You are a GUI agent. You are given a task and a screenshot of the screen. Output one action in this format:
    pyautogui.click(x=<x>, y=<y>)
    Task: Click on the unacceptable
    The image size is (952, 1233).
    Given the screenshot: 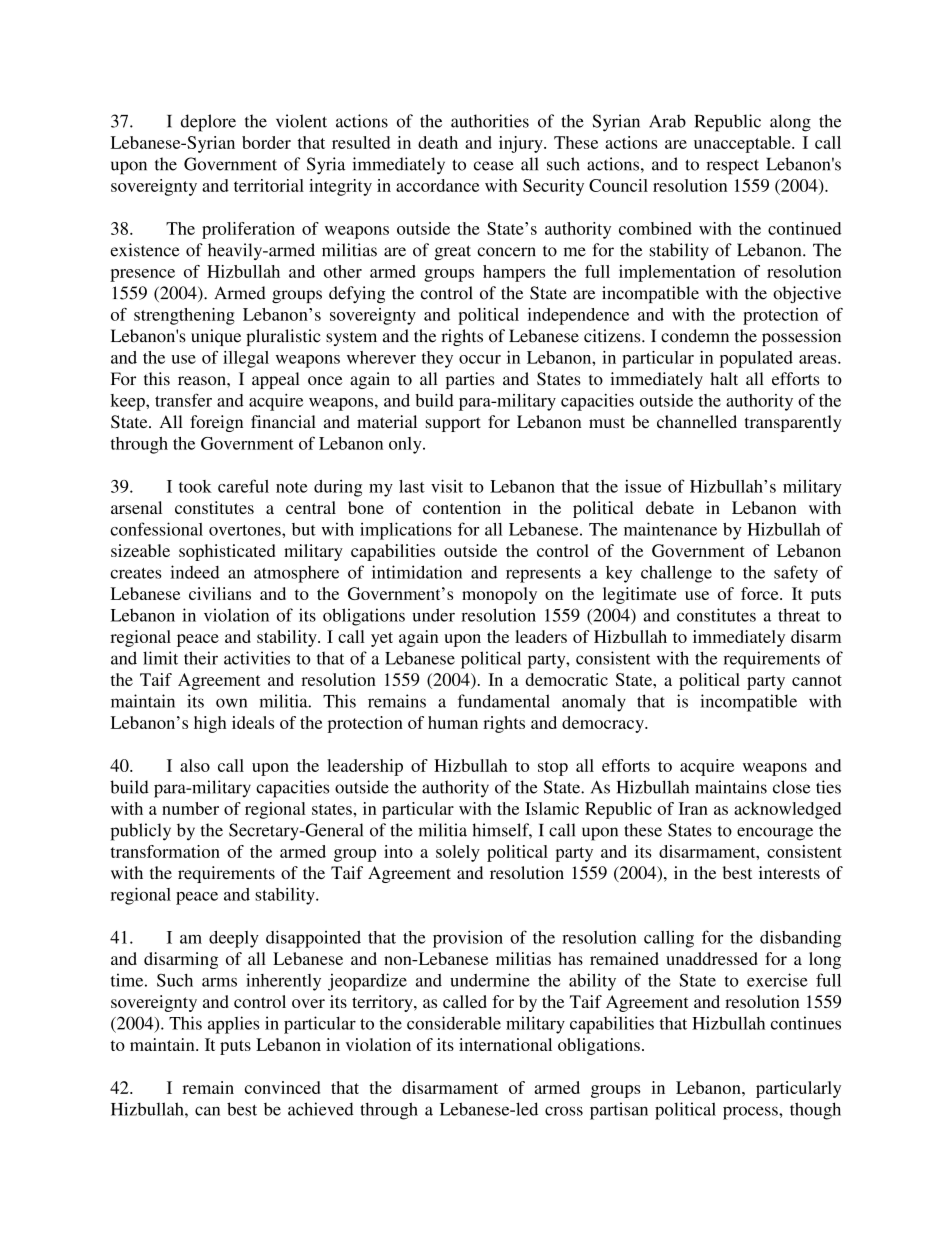 What is the action you would take?
    pyautogui.click(x=743, y=144)
